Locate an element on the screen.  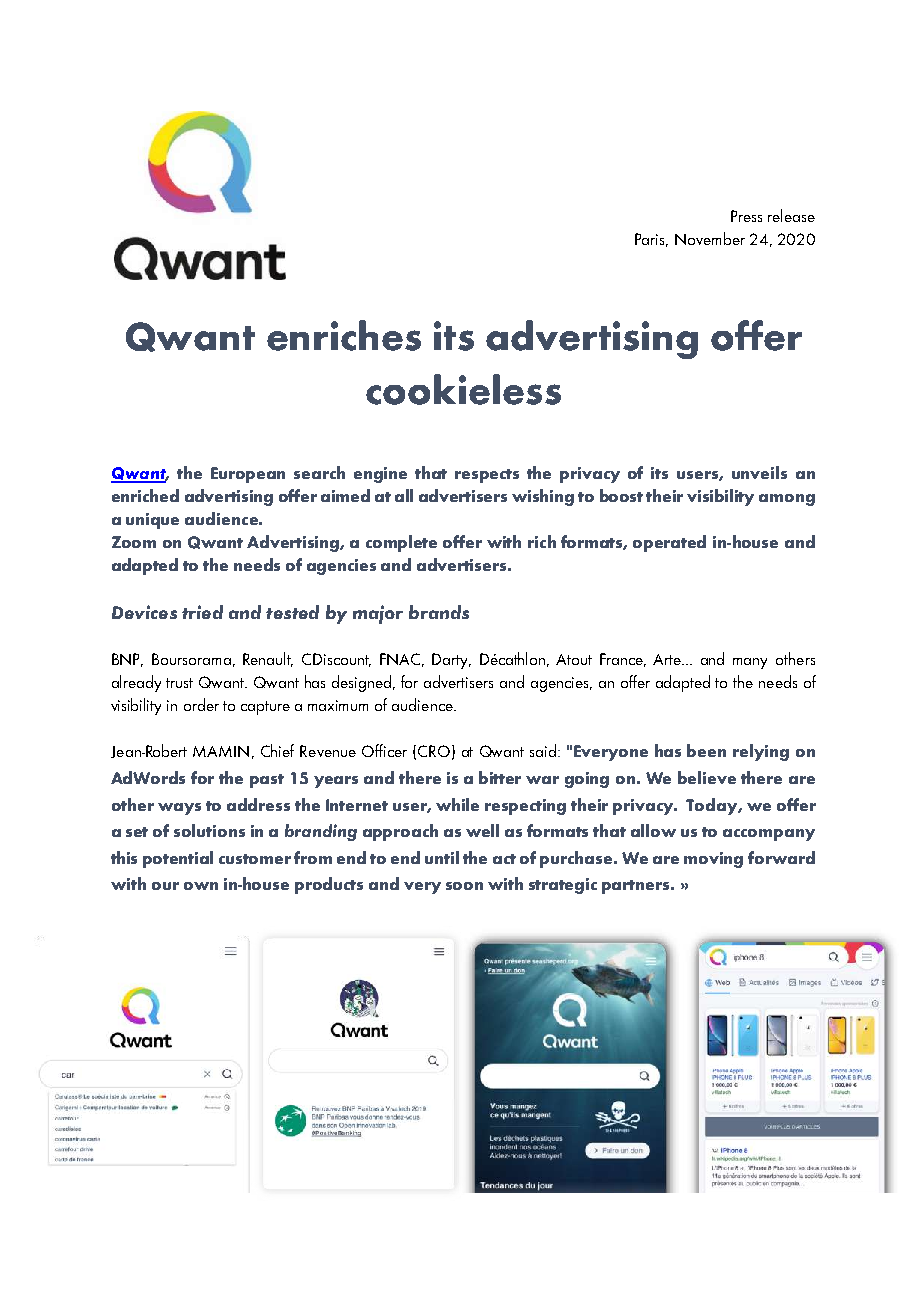
CRO is located at coordinates (434, 751).
